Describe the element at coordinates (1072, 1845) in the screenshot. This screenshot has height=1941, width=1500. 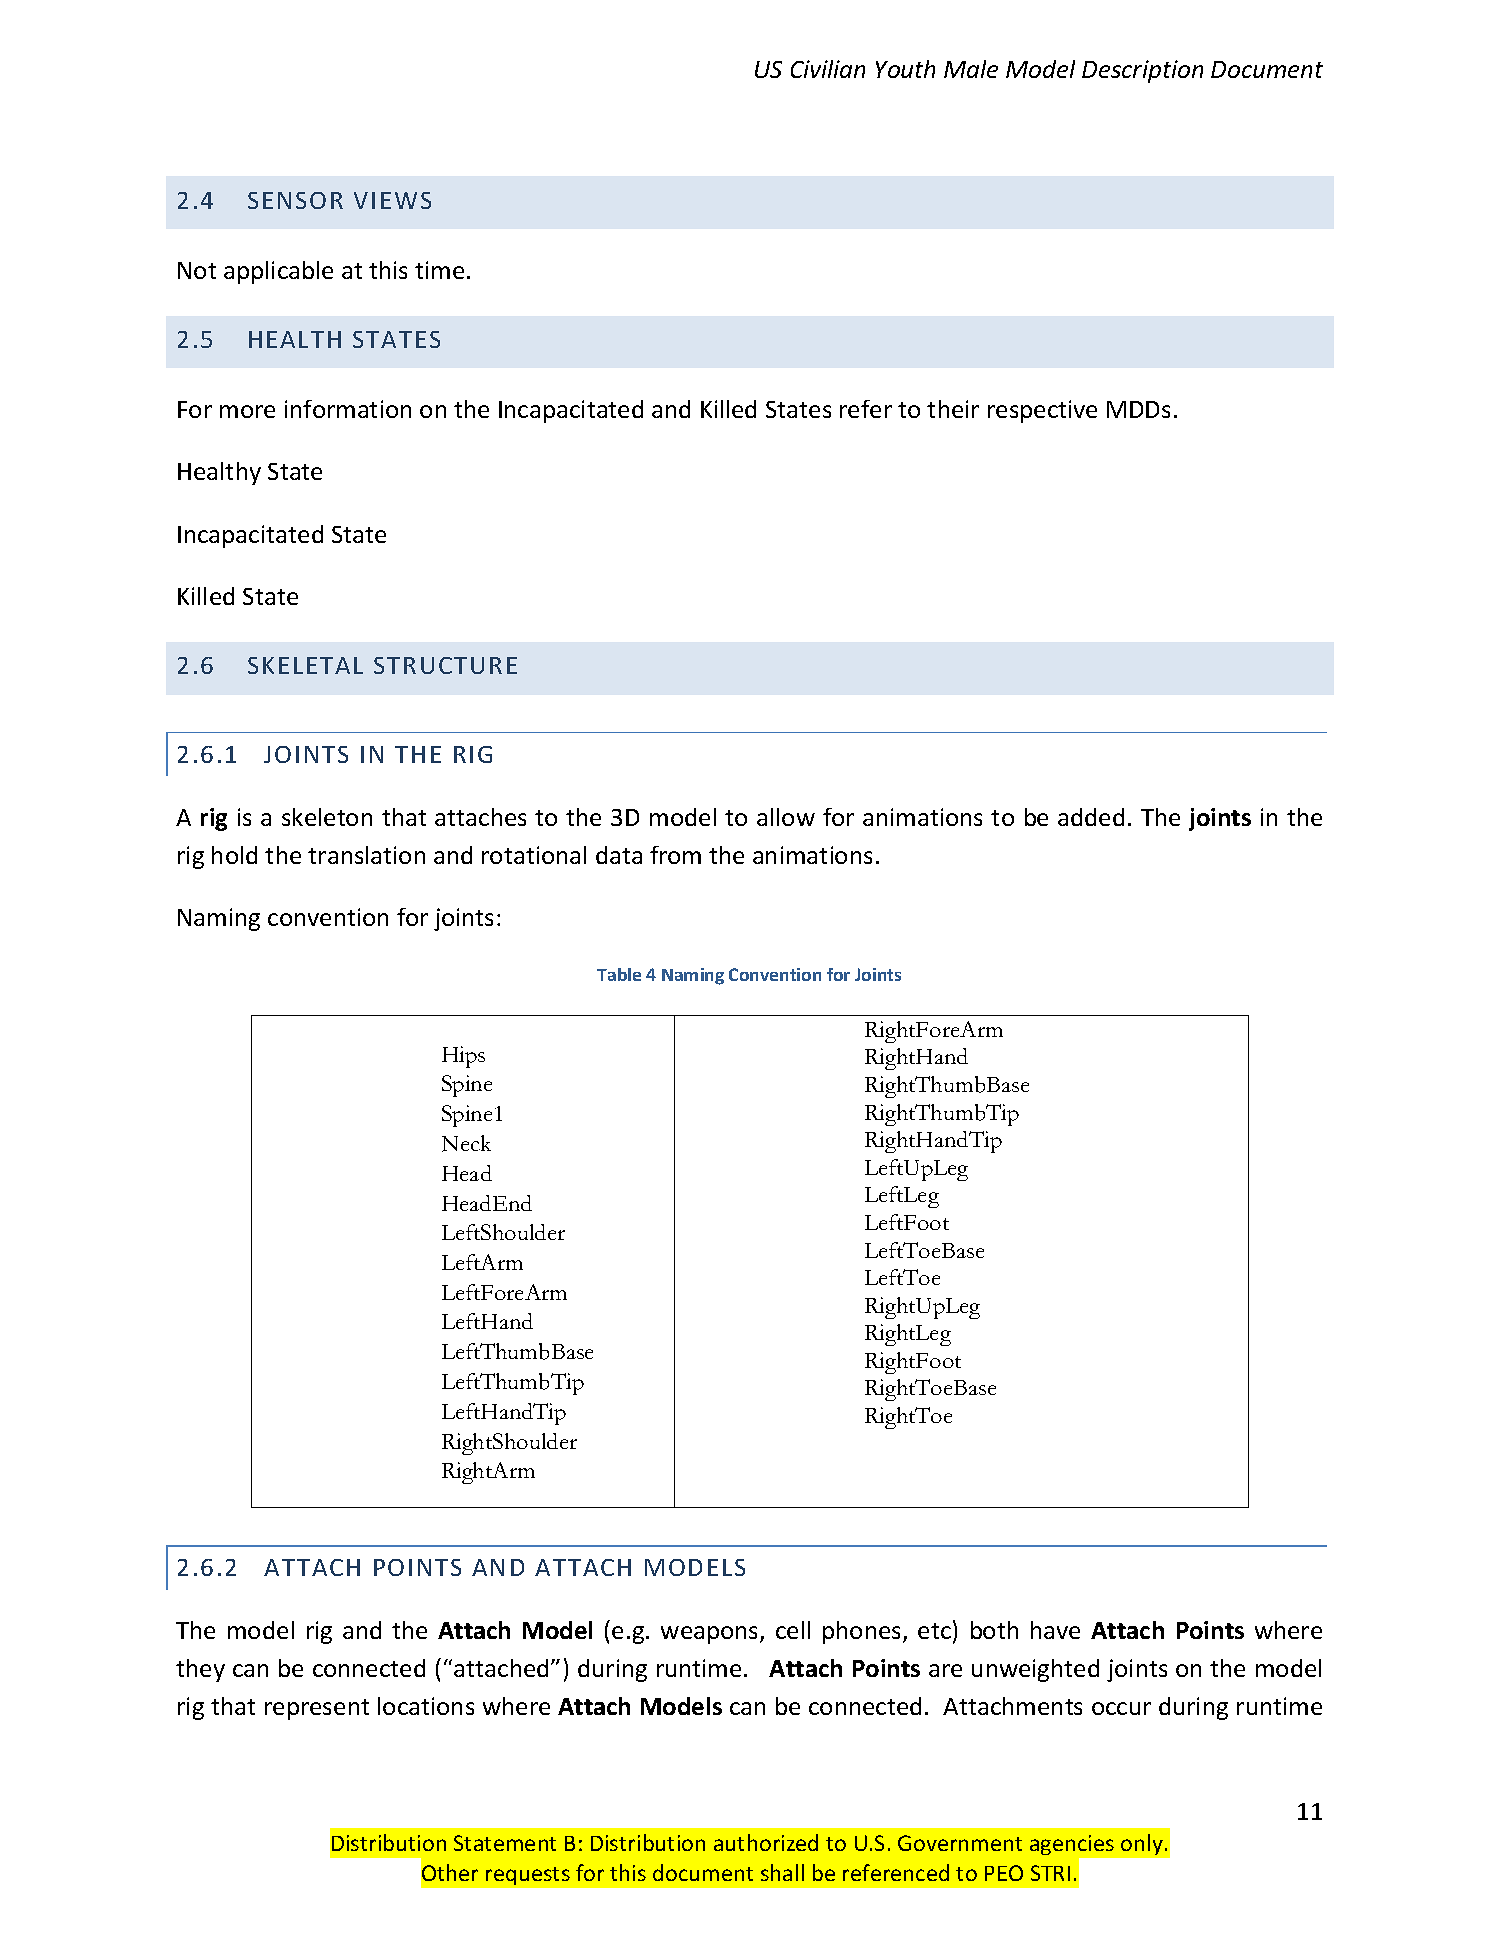
I see `agencies` at that location.
